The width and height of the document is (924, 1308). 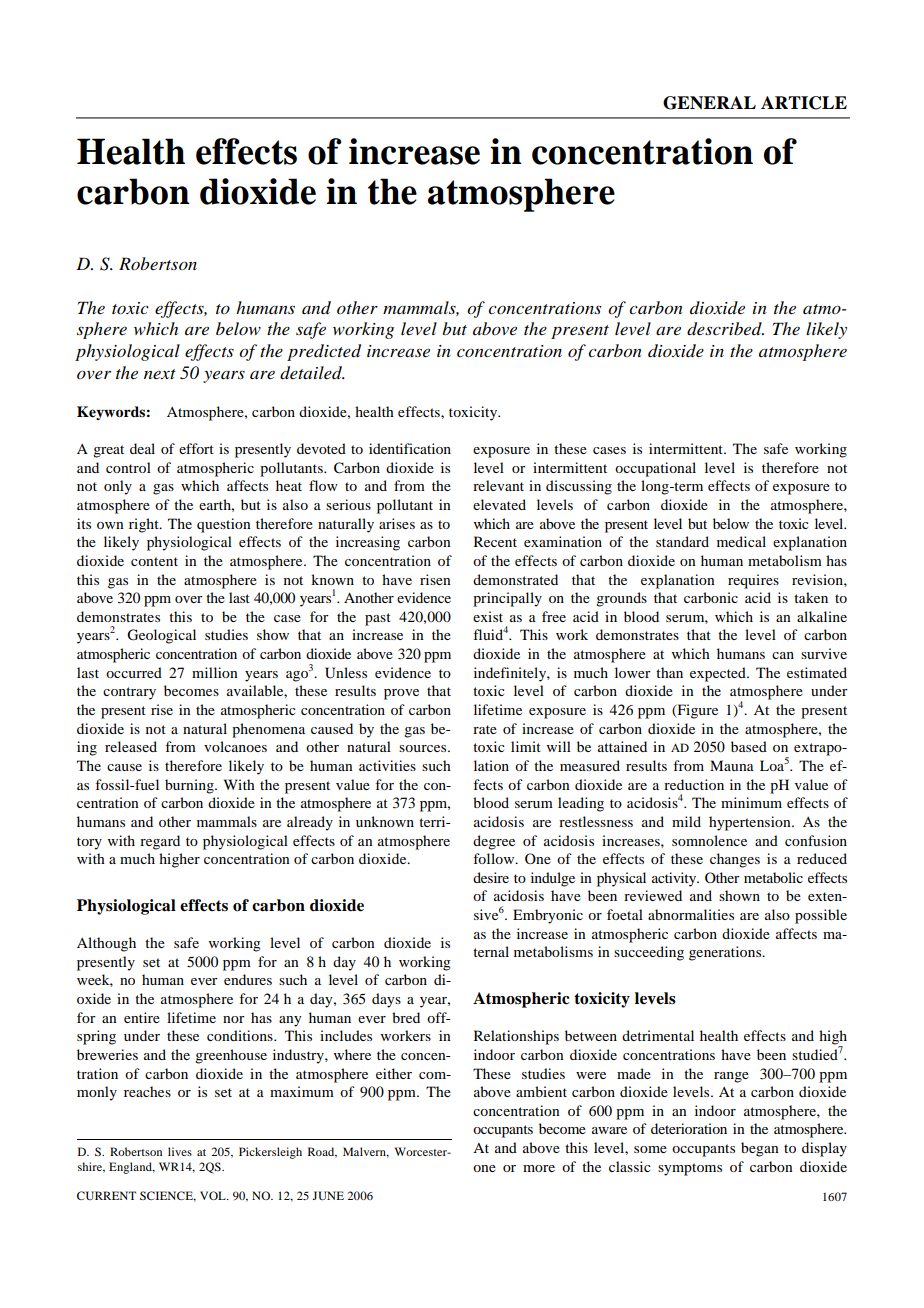 What do you see at coordinates (180, 1151) in the document?
I see `lives` at bounding box center [180, 1151].
